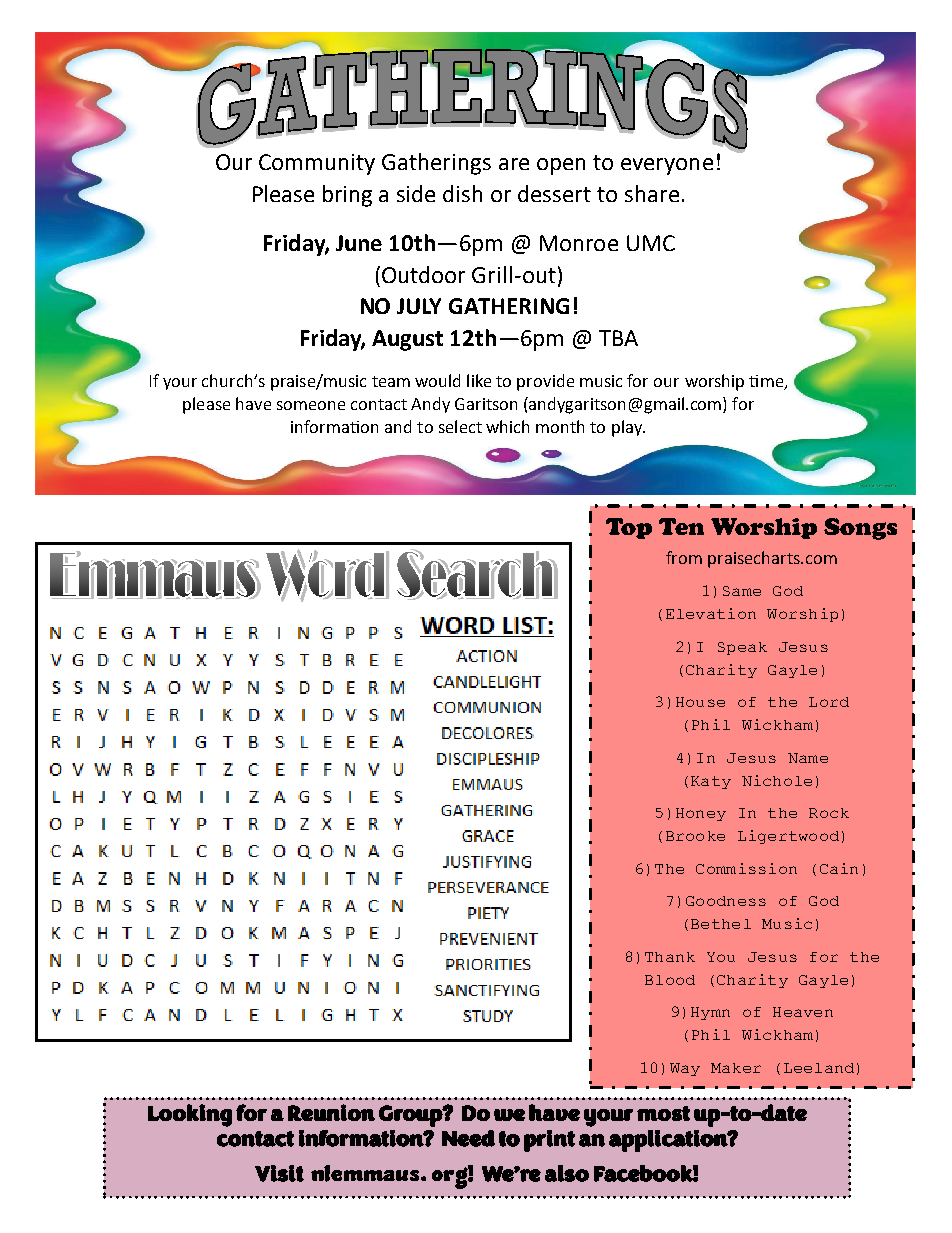 Image resolution: width=952 pixels, height=1233 pixels. What do you see at coordinates (808, 758) in the screenshot?
I see `Name` at bounding box center [808, 758].
